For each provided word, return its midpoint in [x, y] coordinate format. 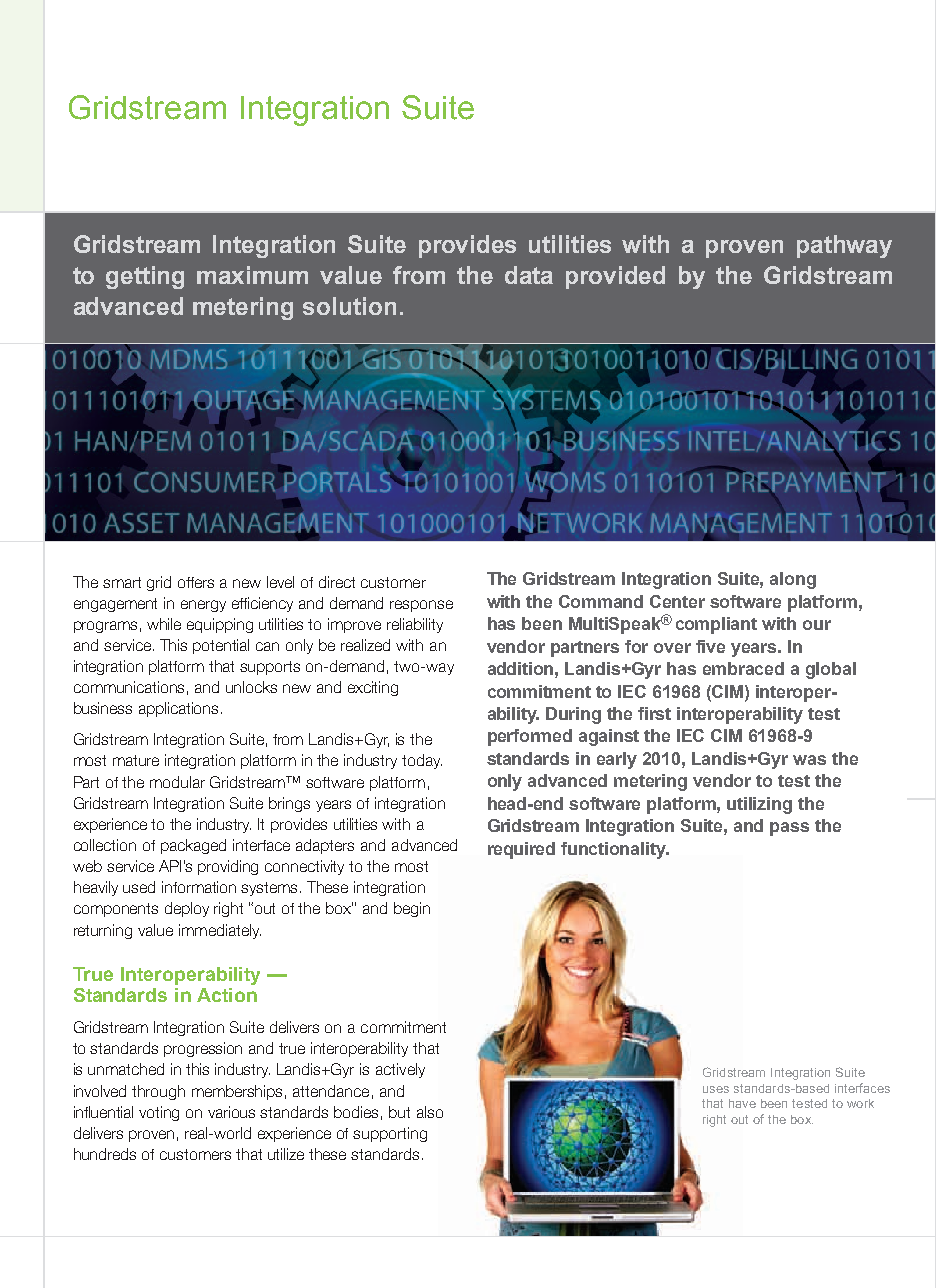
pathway [844, 246]
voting [159, 1113]
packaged [193, 846]
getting [145, 277]
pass [789, 829]
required [521, 850]
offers [196, 582]
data [529, 275]
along [793, 580]
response [421, 606]
